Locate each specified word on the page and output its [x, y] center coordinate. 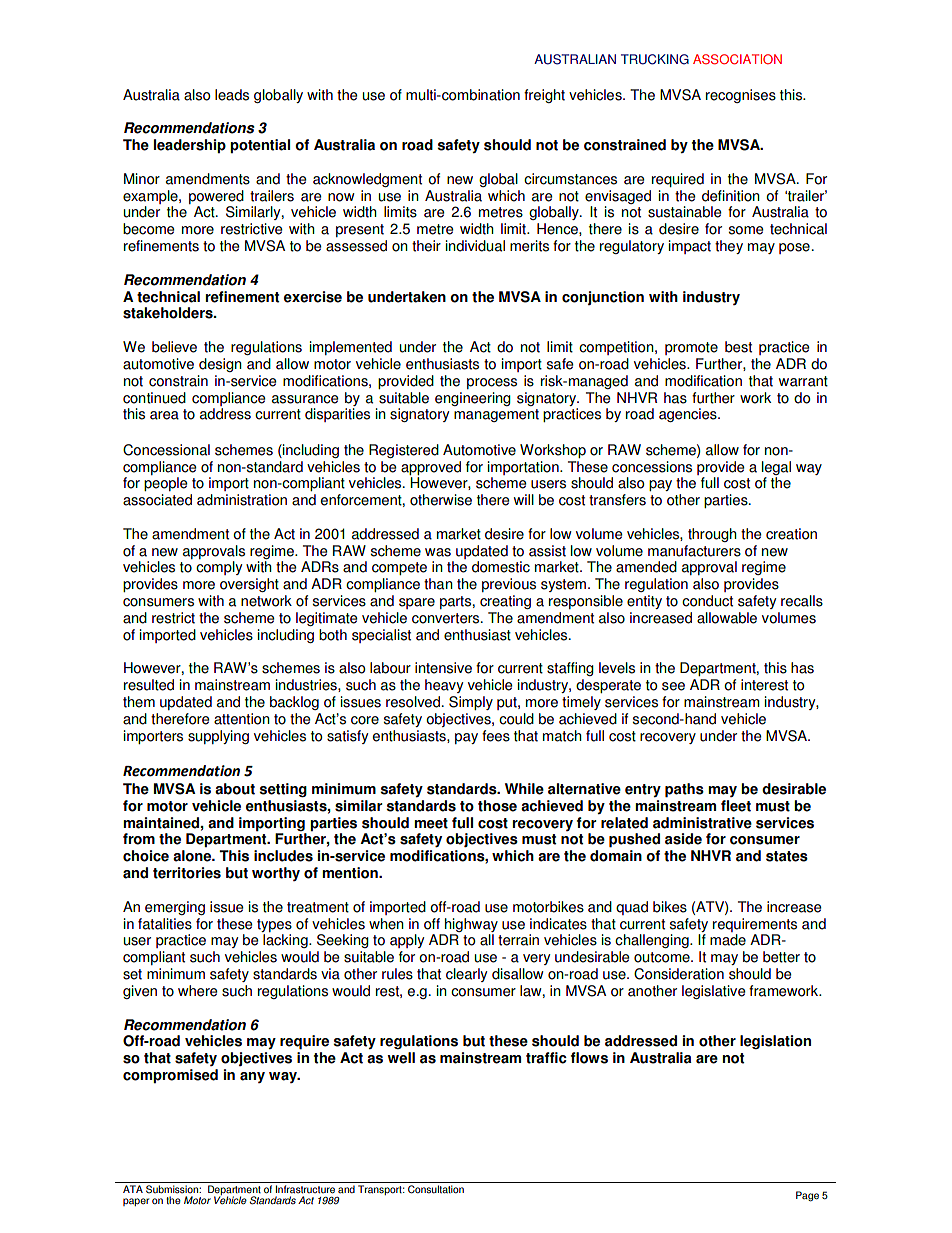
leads [232, 95]
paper [136, 1202]
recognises [741, 96]
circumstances [570, 179]
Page [807, 1196]
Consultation [436, 1189]
